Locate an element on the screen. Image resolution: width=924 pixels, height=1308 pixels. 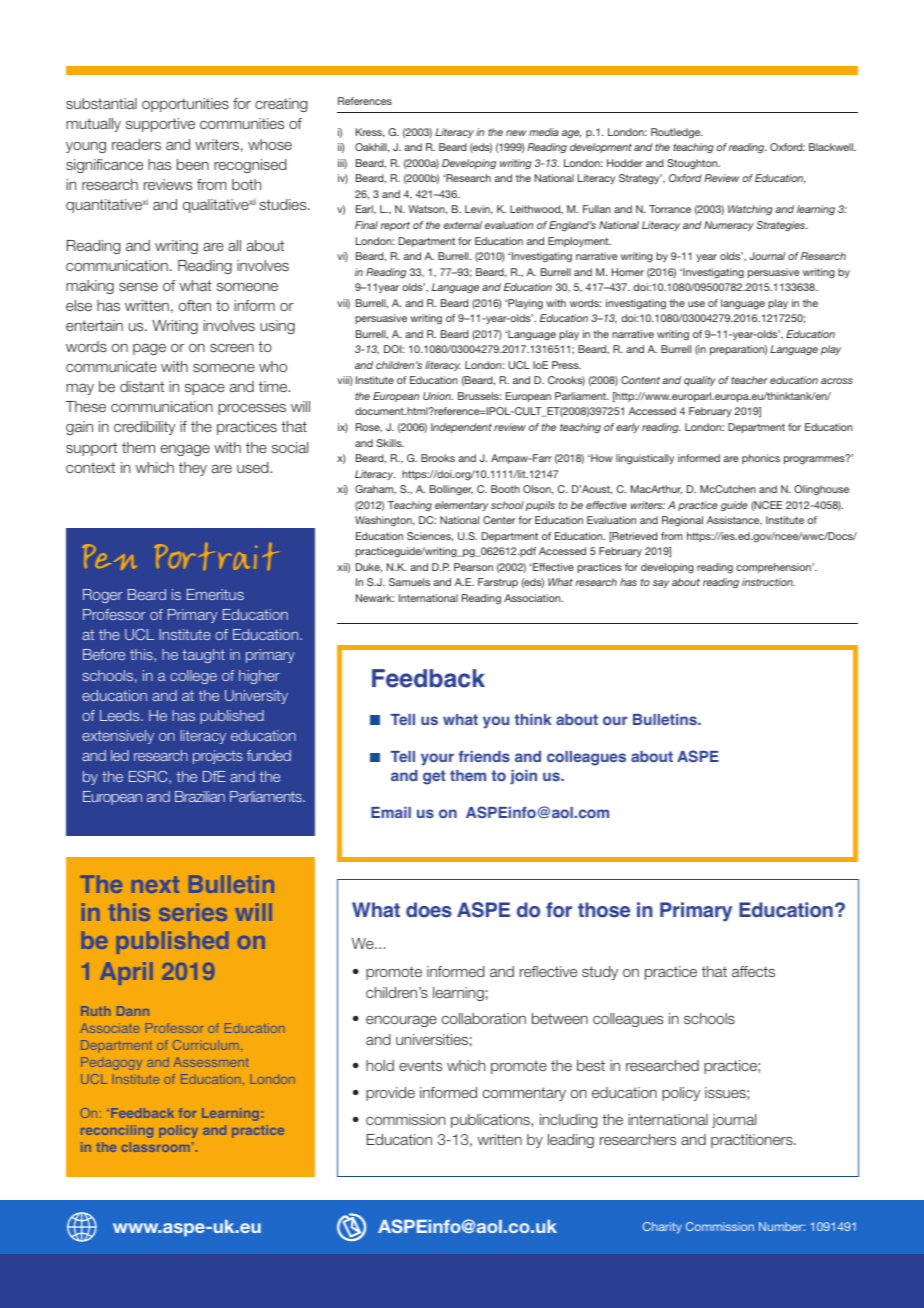
classroom is located at coordinates (155, 1147).
